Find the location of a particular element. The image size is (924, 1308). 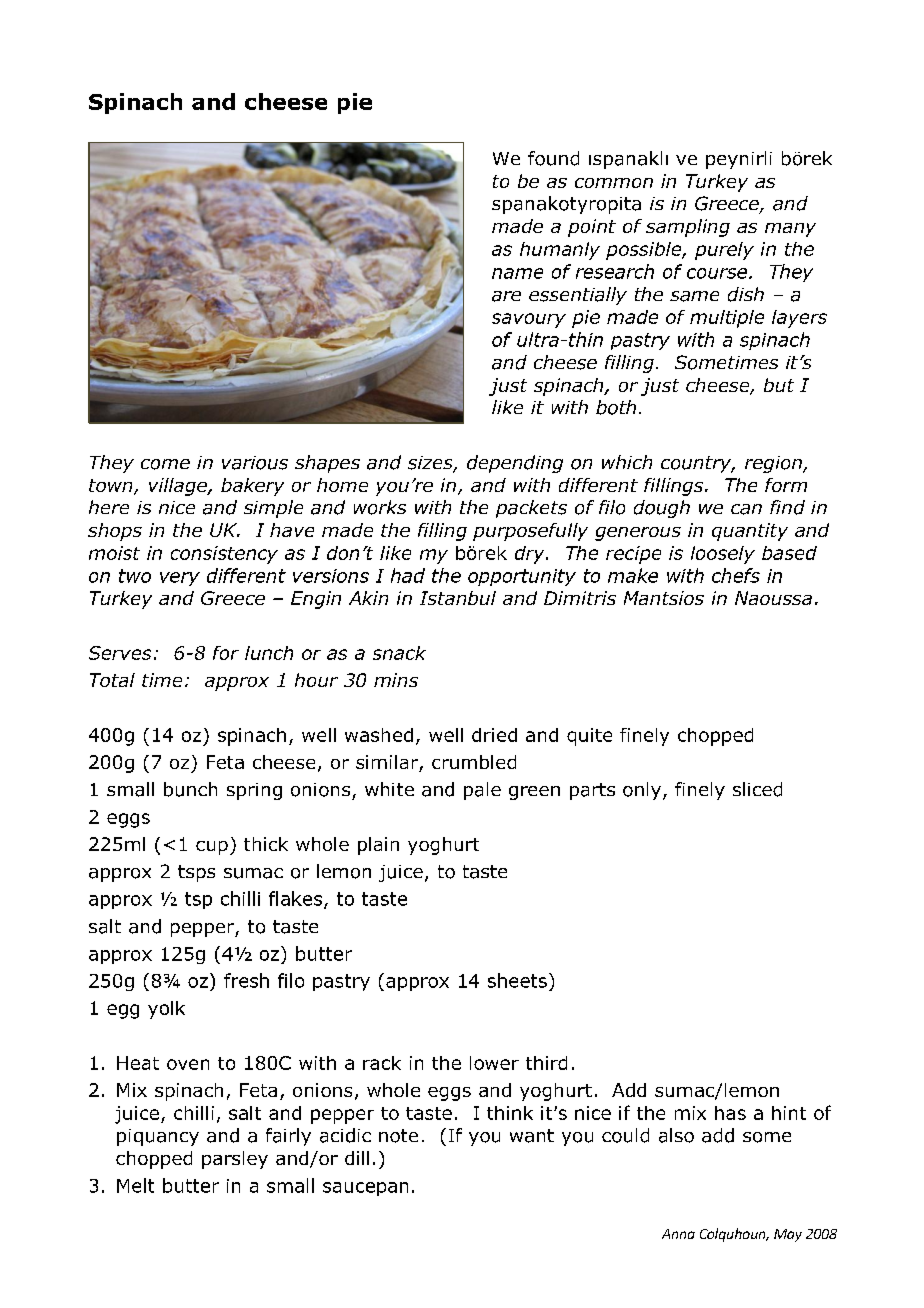

Total is located at coordinates (112, 680).
